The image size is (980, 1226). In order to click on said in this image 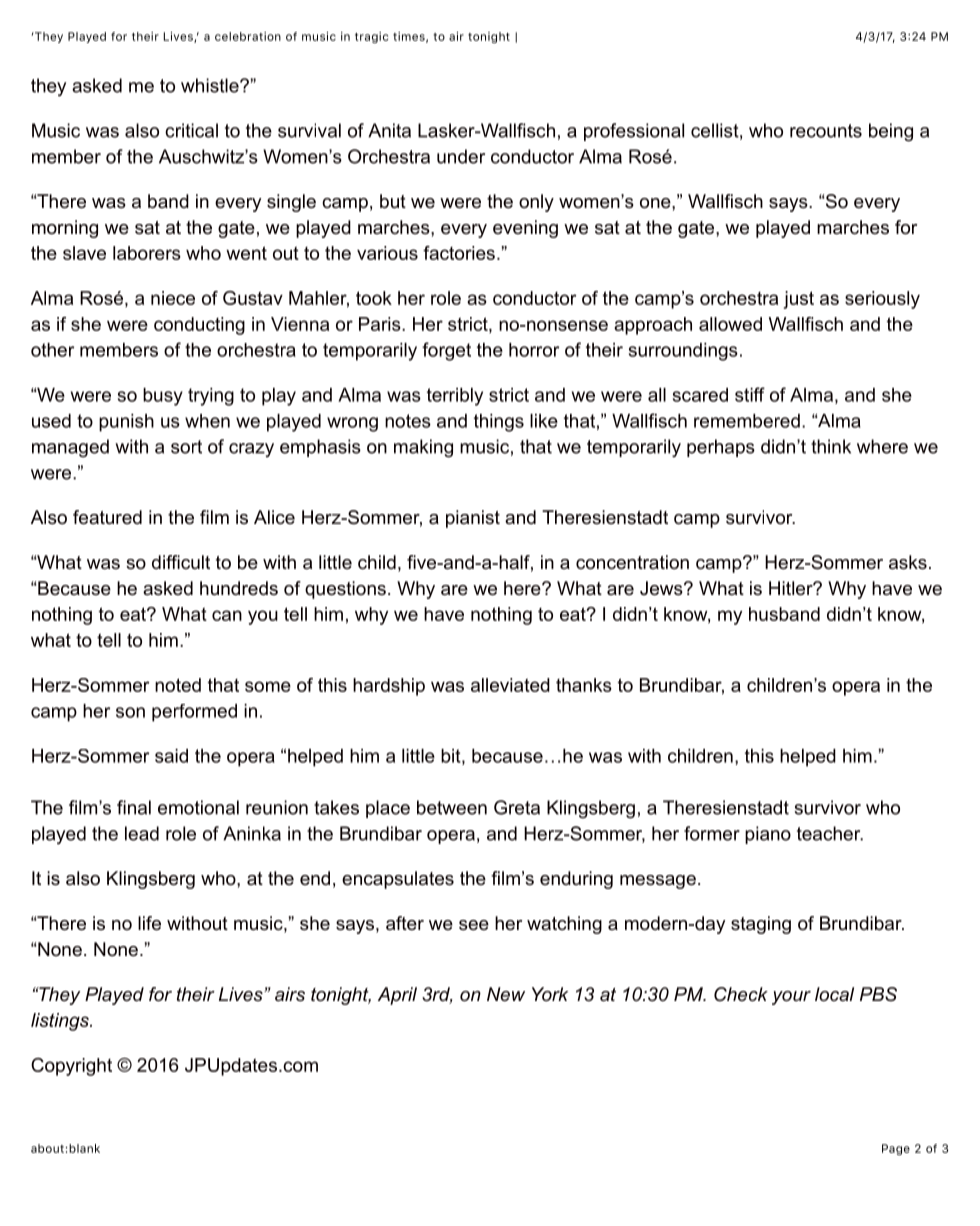, I will do `click(171, 756)`.
